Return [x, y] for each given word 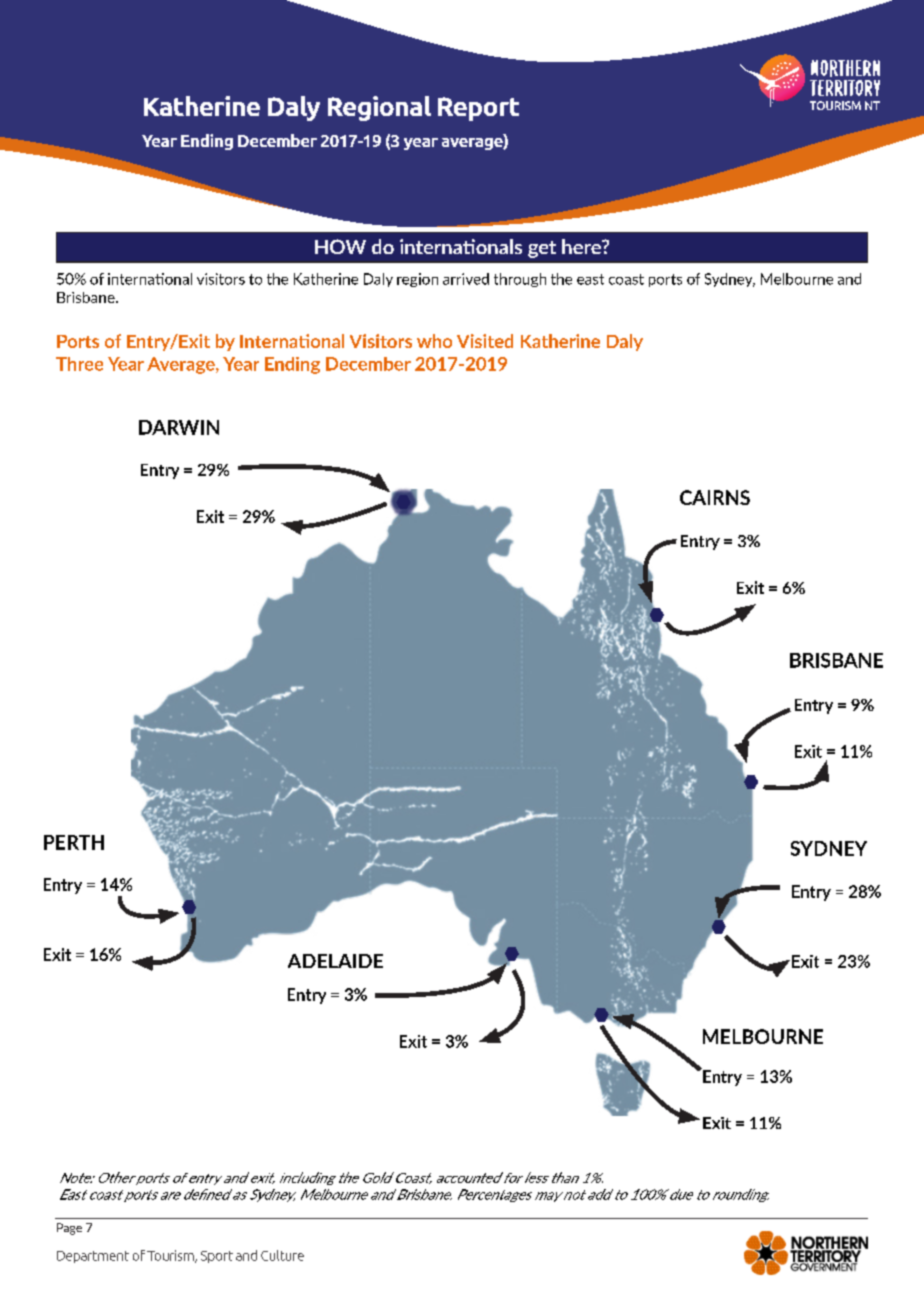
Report [478, 109]
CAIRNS [715, 497]
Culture [282, 1255]
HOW [340, 246]
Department [93, 1257]
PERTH [74, 842]
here [582, 246]
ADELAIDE [335, 961]
